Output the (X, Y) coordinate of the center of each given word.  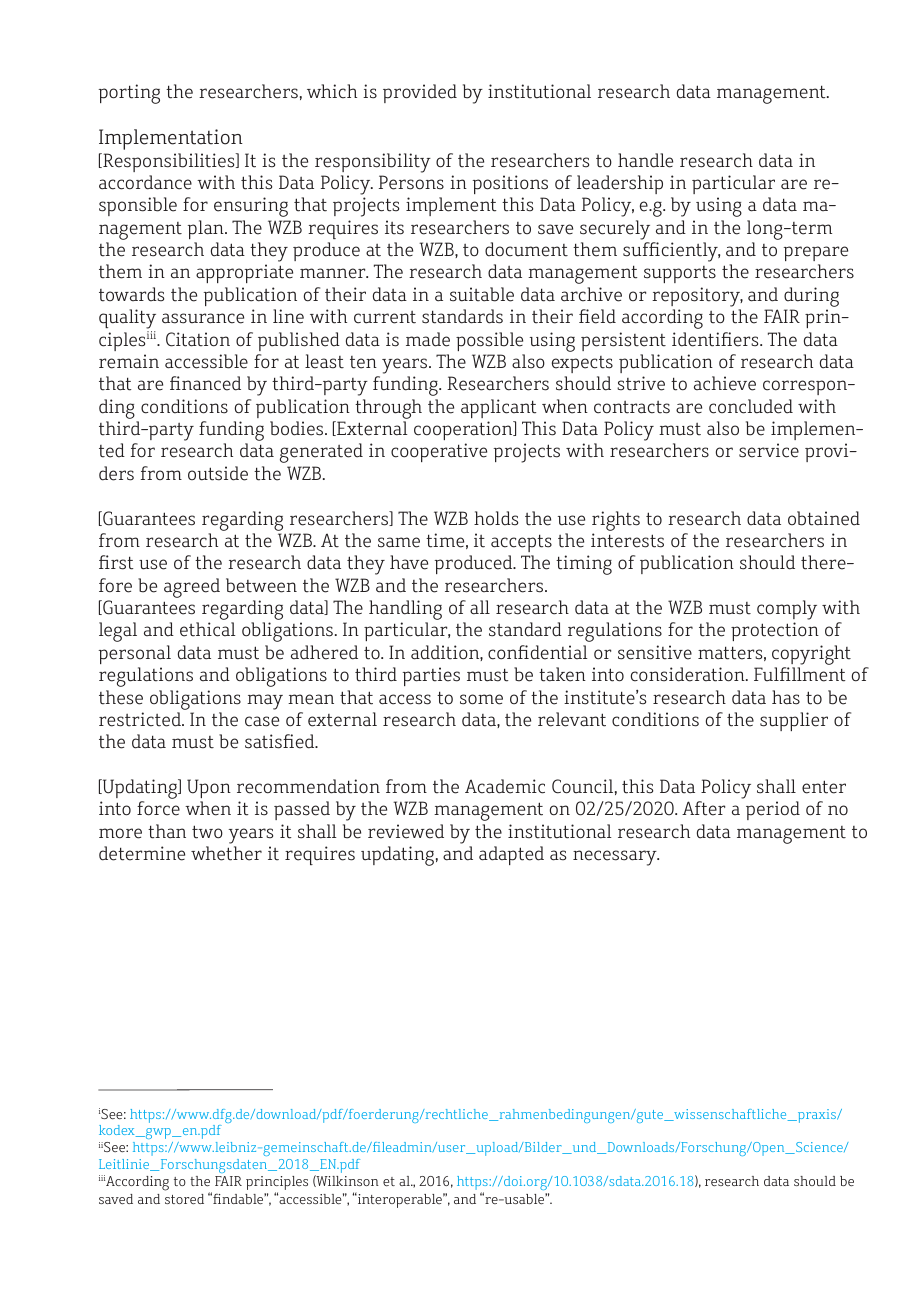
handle (645, 160)
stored (184, 1199)
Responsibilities (169, 162)
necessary (616, 858)
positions (510, 184)
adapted (511, 855)
